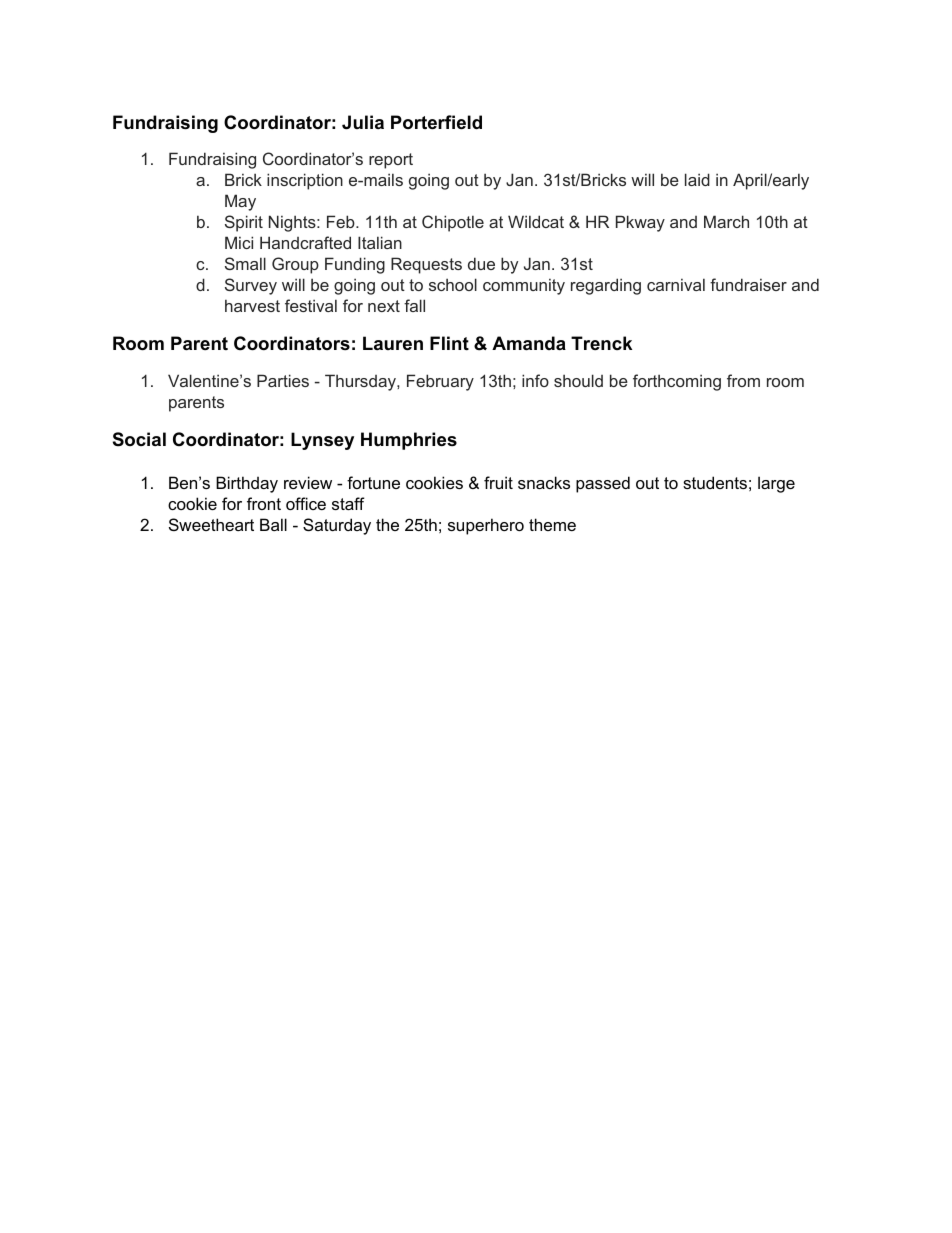 The image size is (952, 1233). I want to click on Sweetheart, so click(211, 524).
